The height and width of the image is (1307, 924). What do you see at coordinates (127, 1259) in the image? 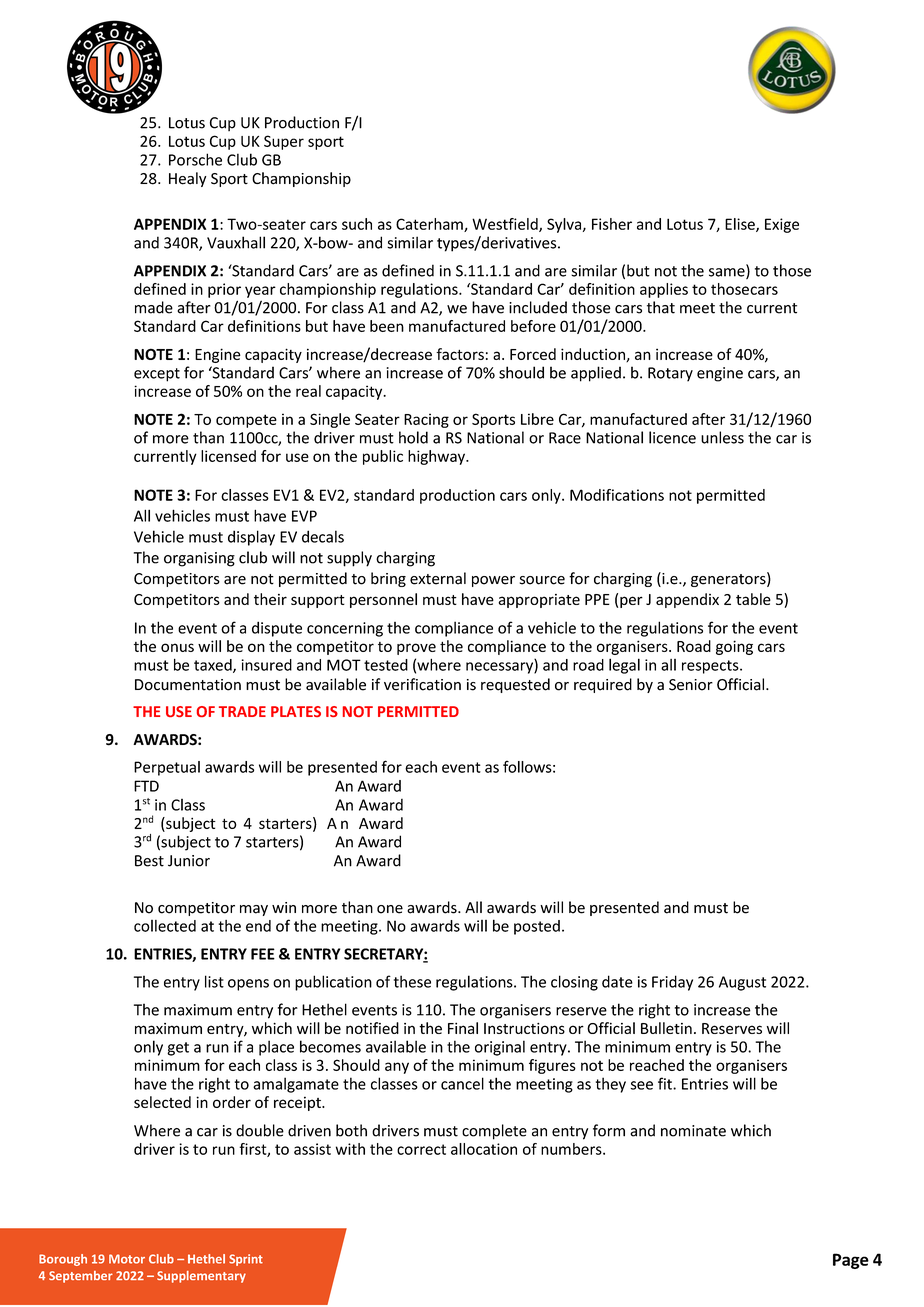
I see `Motor` at bounding box center [127, 1259].
